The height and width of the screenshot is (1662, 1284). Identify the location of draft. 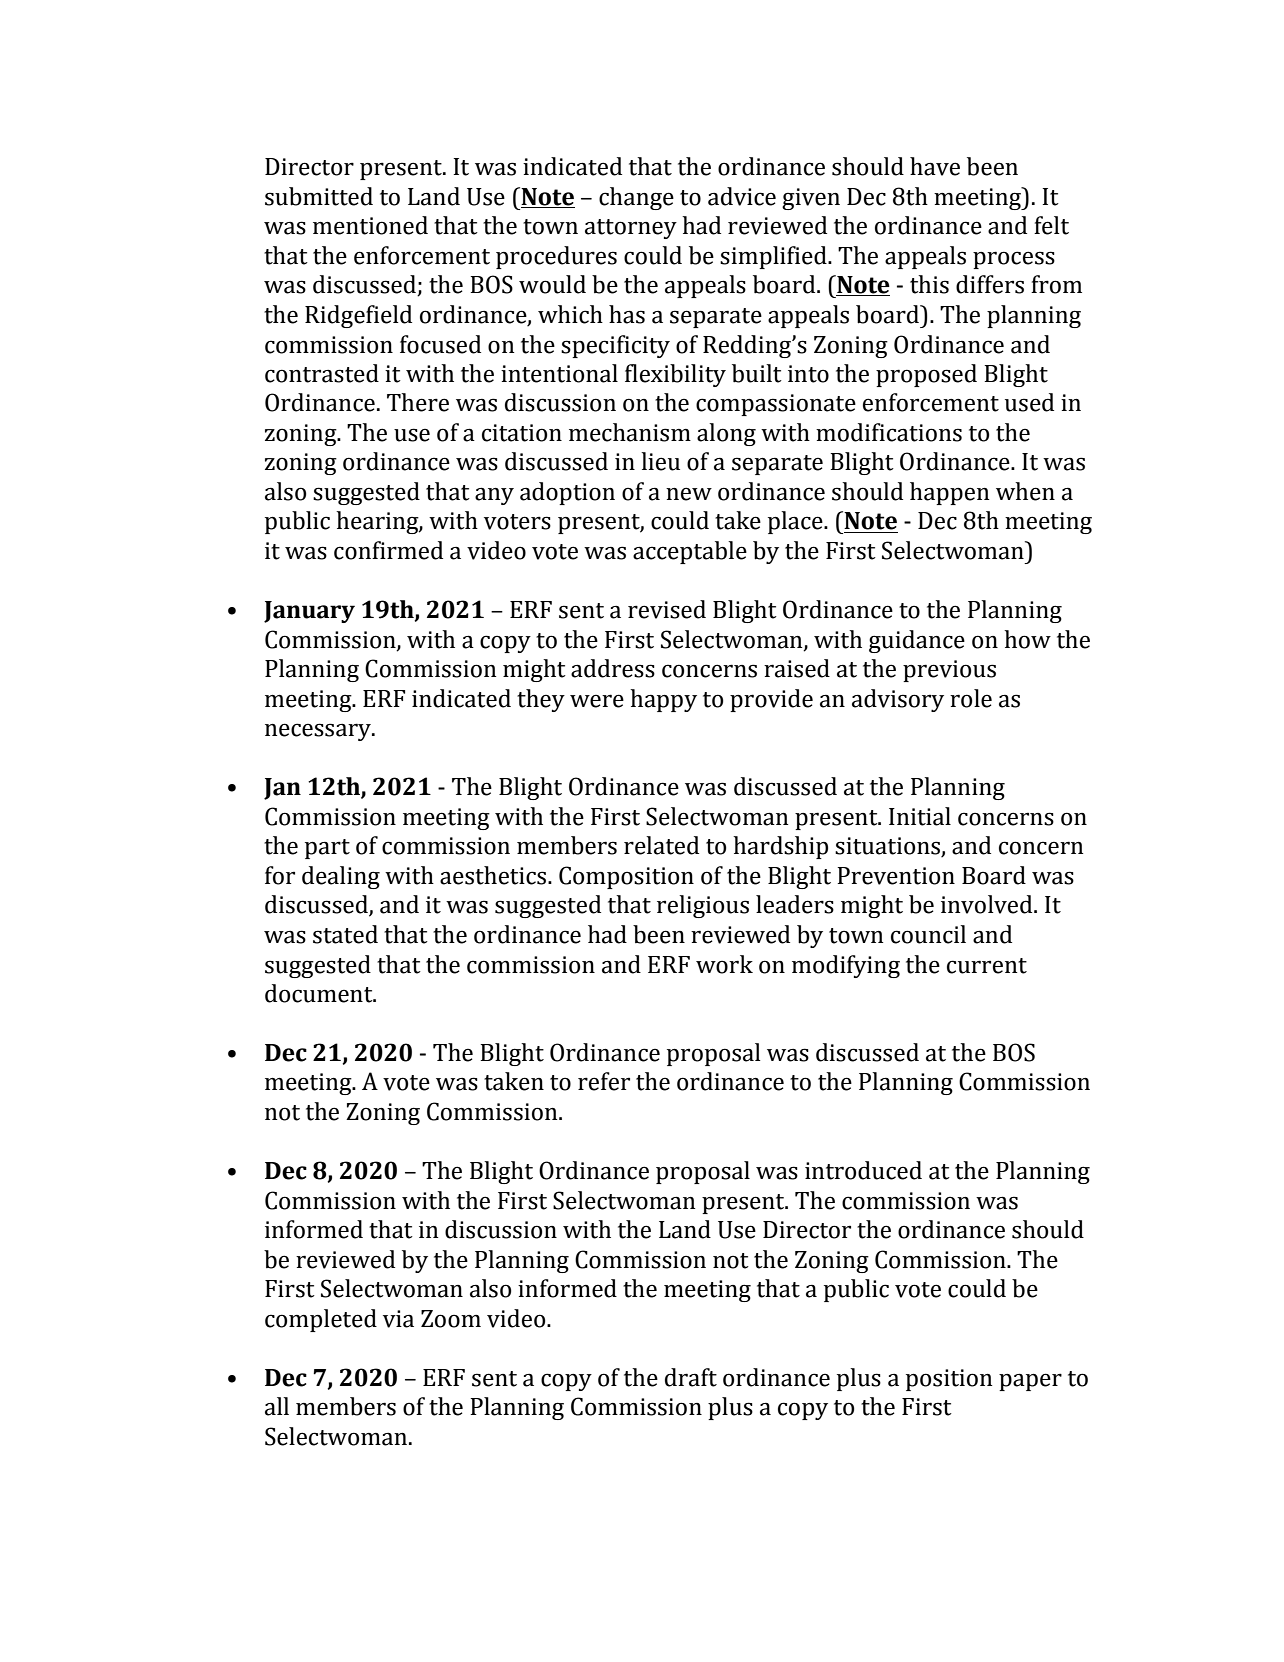
(691, 1377).
